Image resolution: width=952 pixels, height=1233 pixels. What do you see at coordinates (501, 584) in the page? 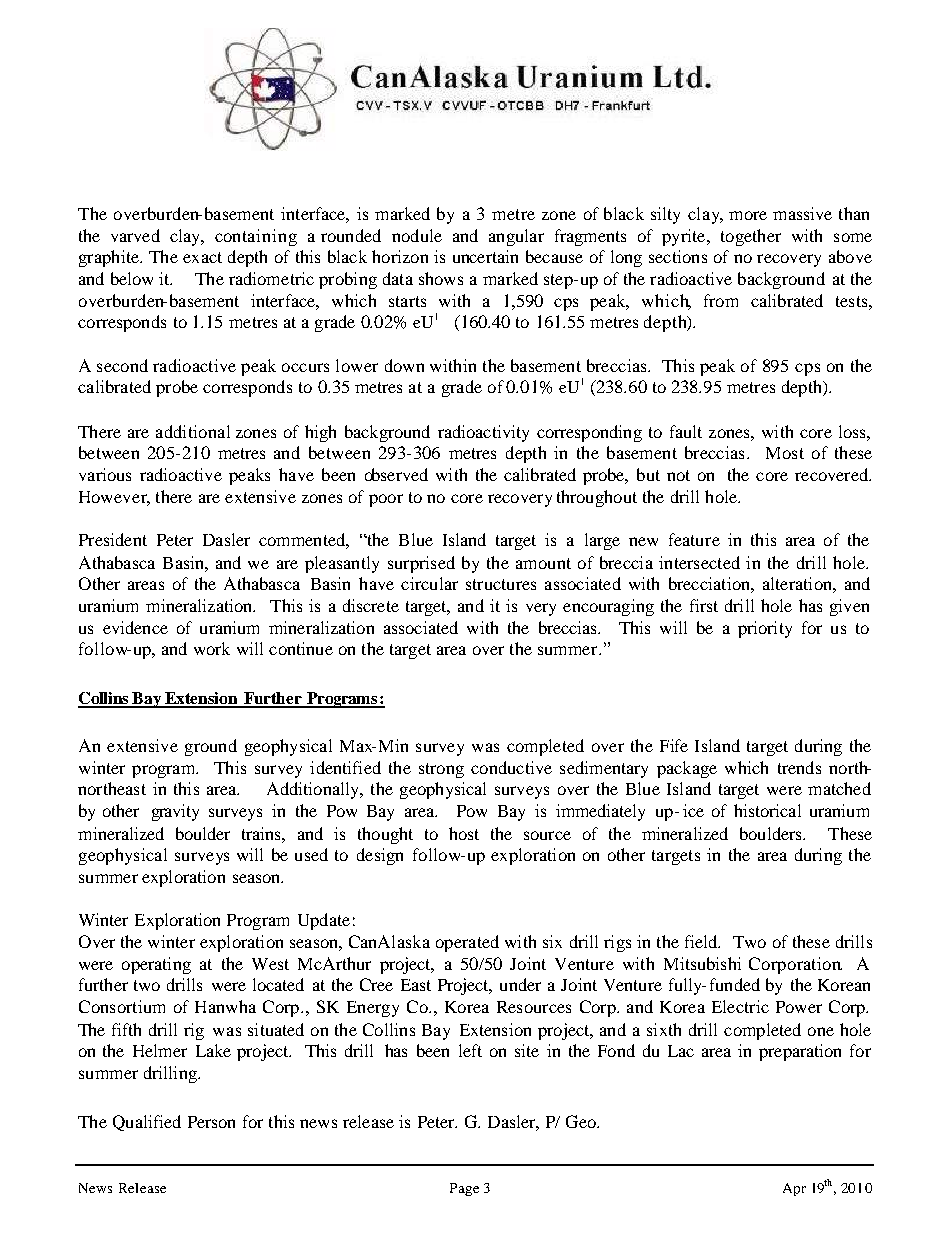
I see `structures` at bounding box center [501, 584].
